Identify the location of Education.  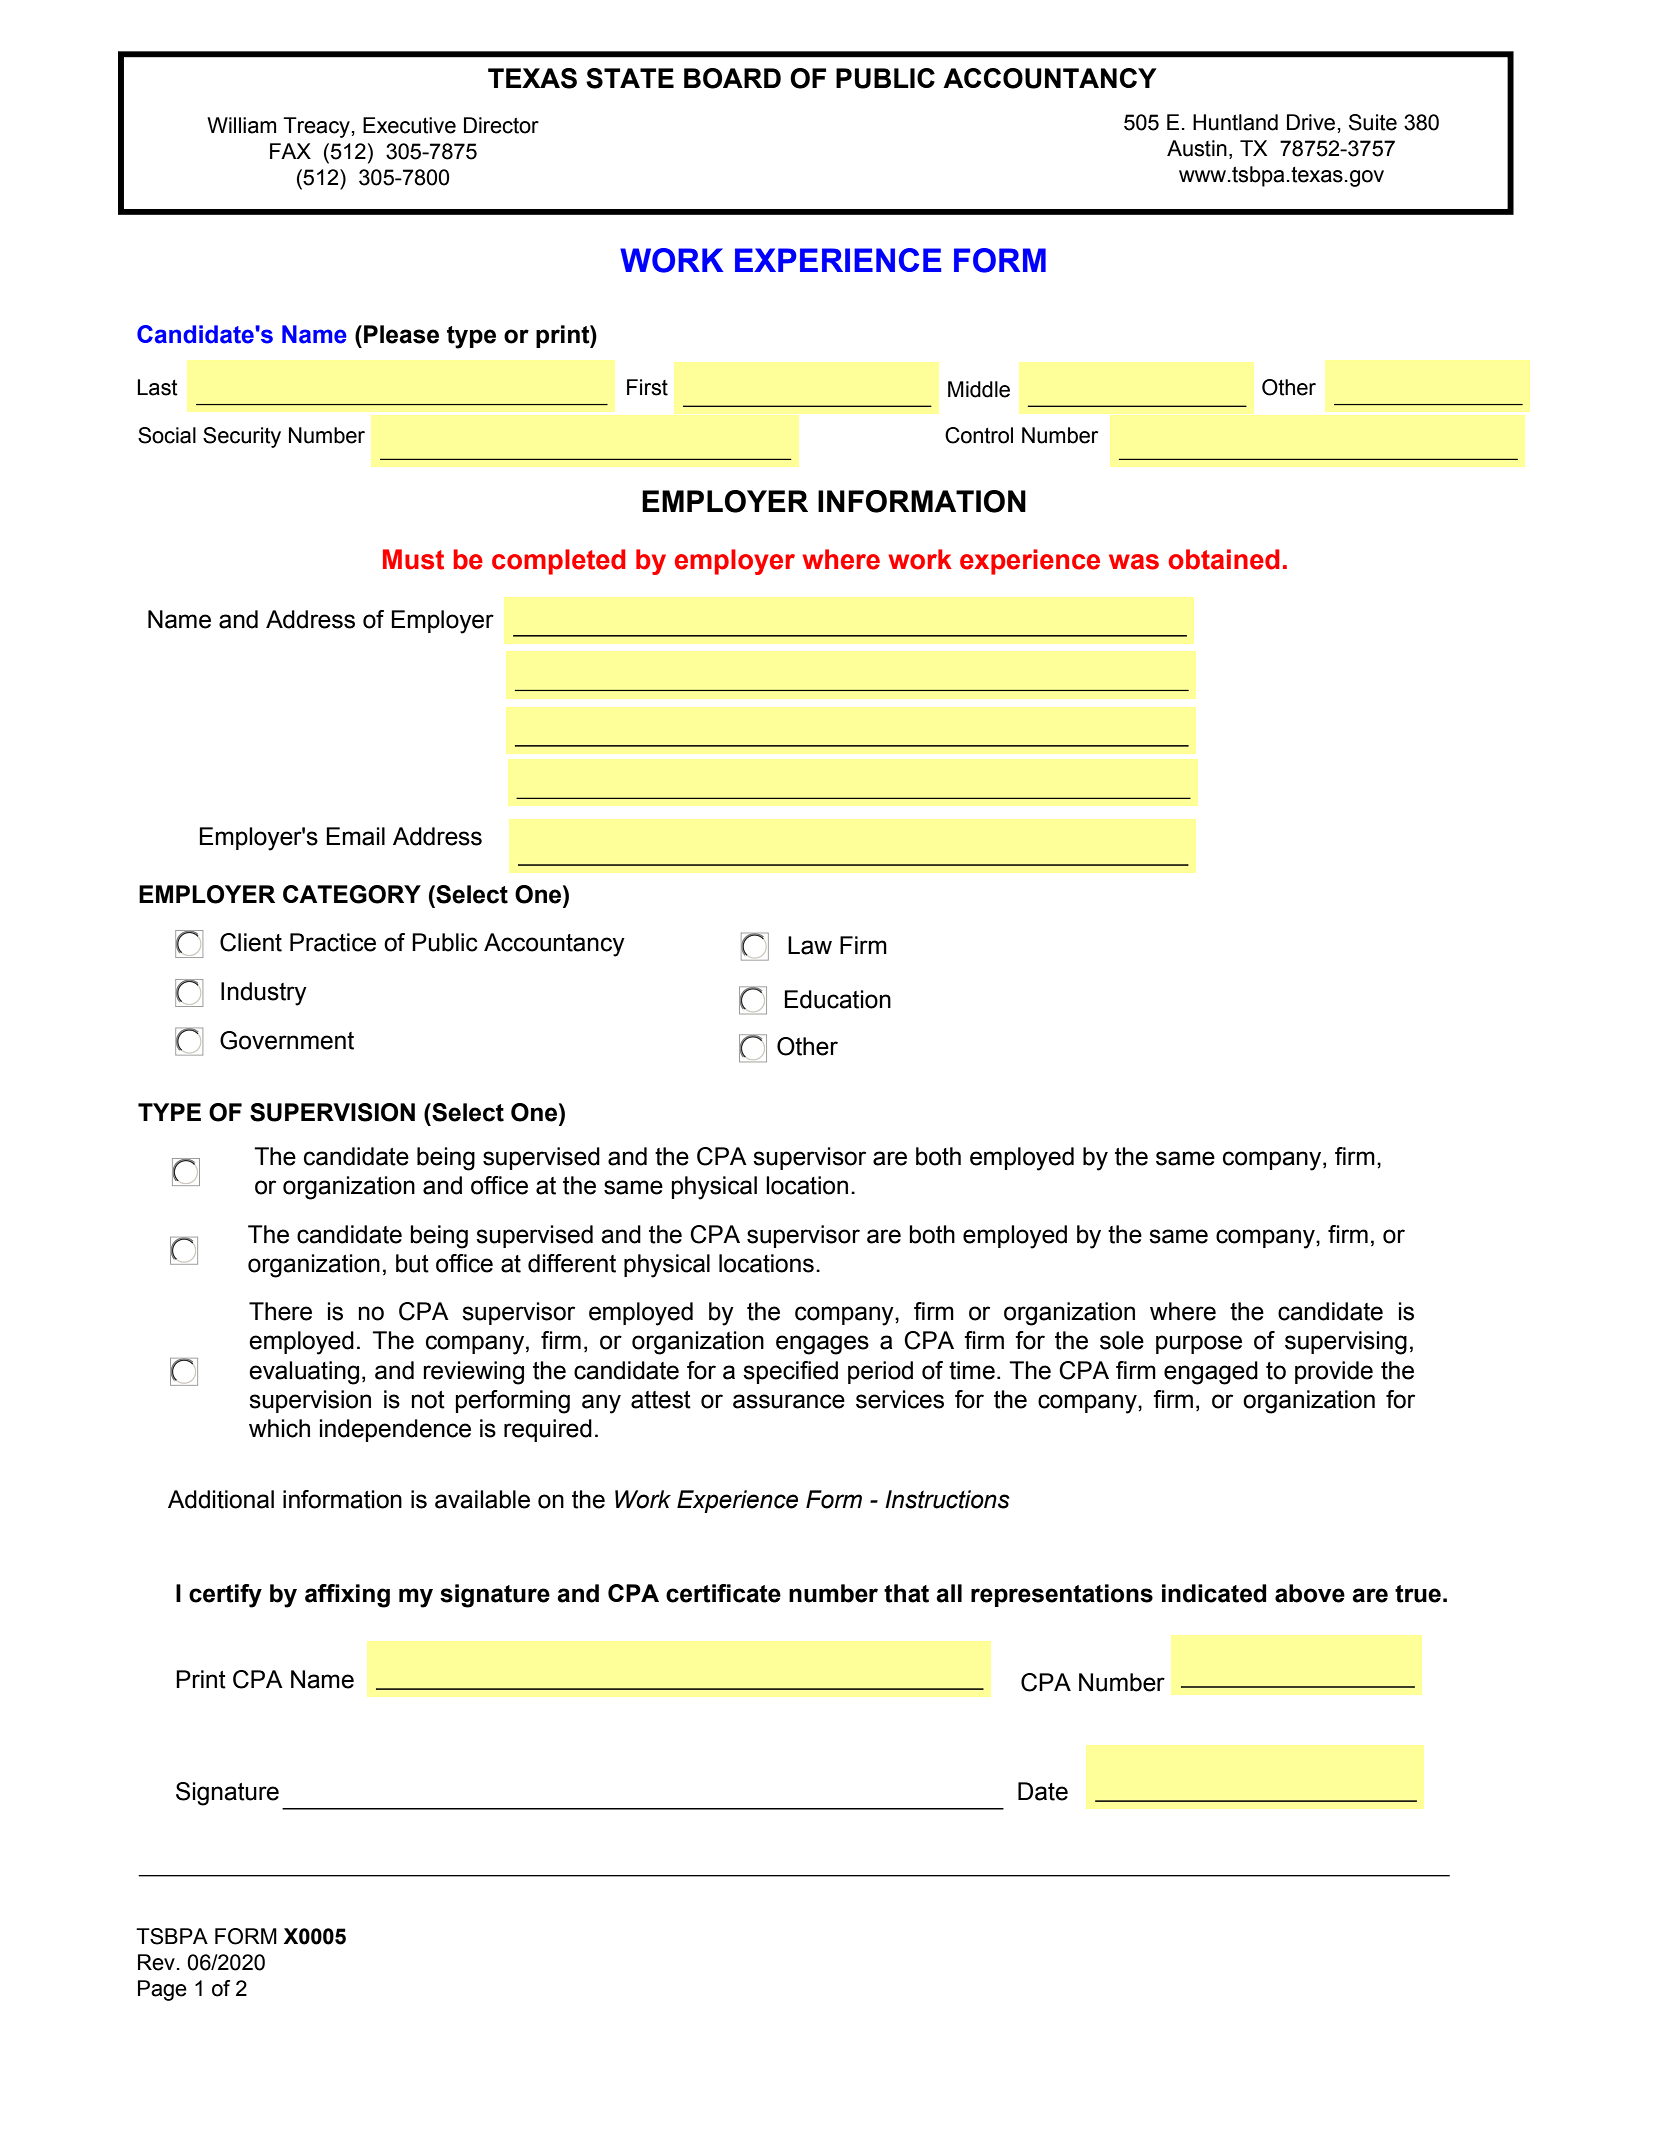
(838, 999).
